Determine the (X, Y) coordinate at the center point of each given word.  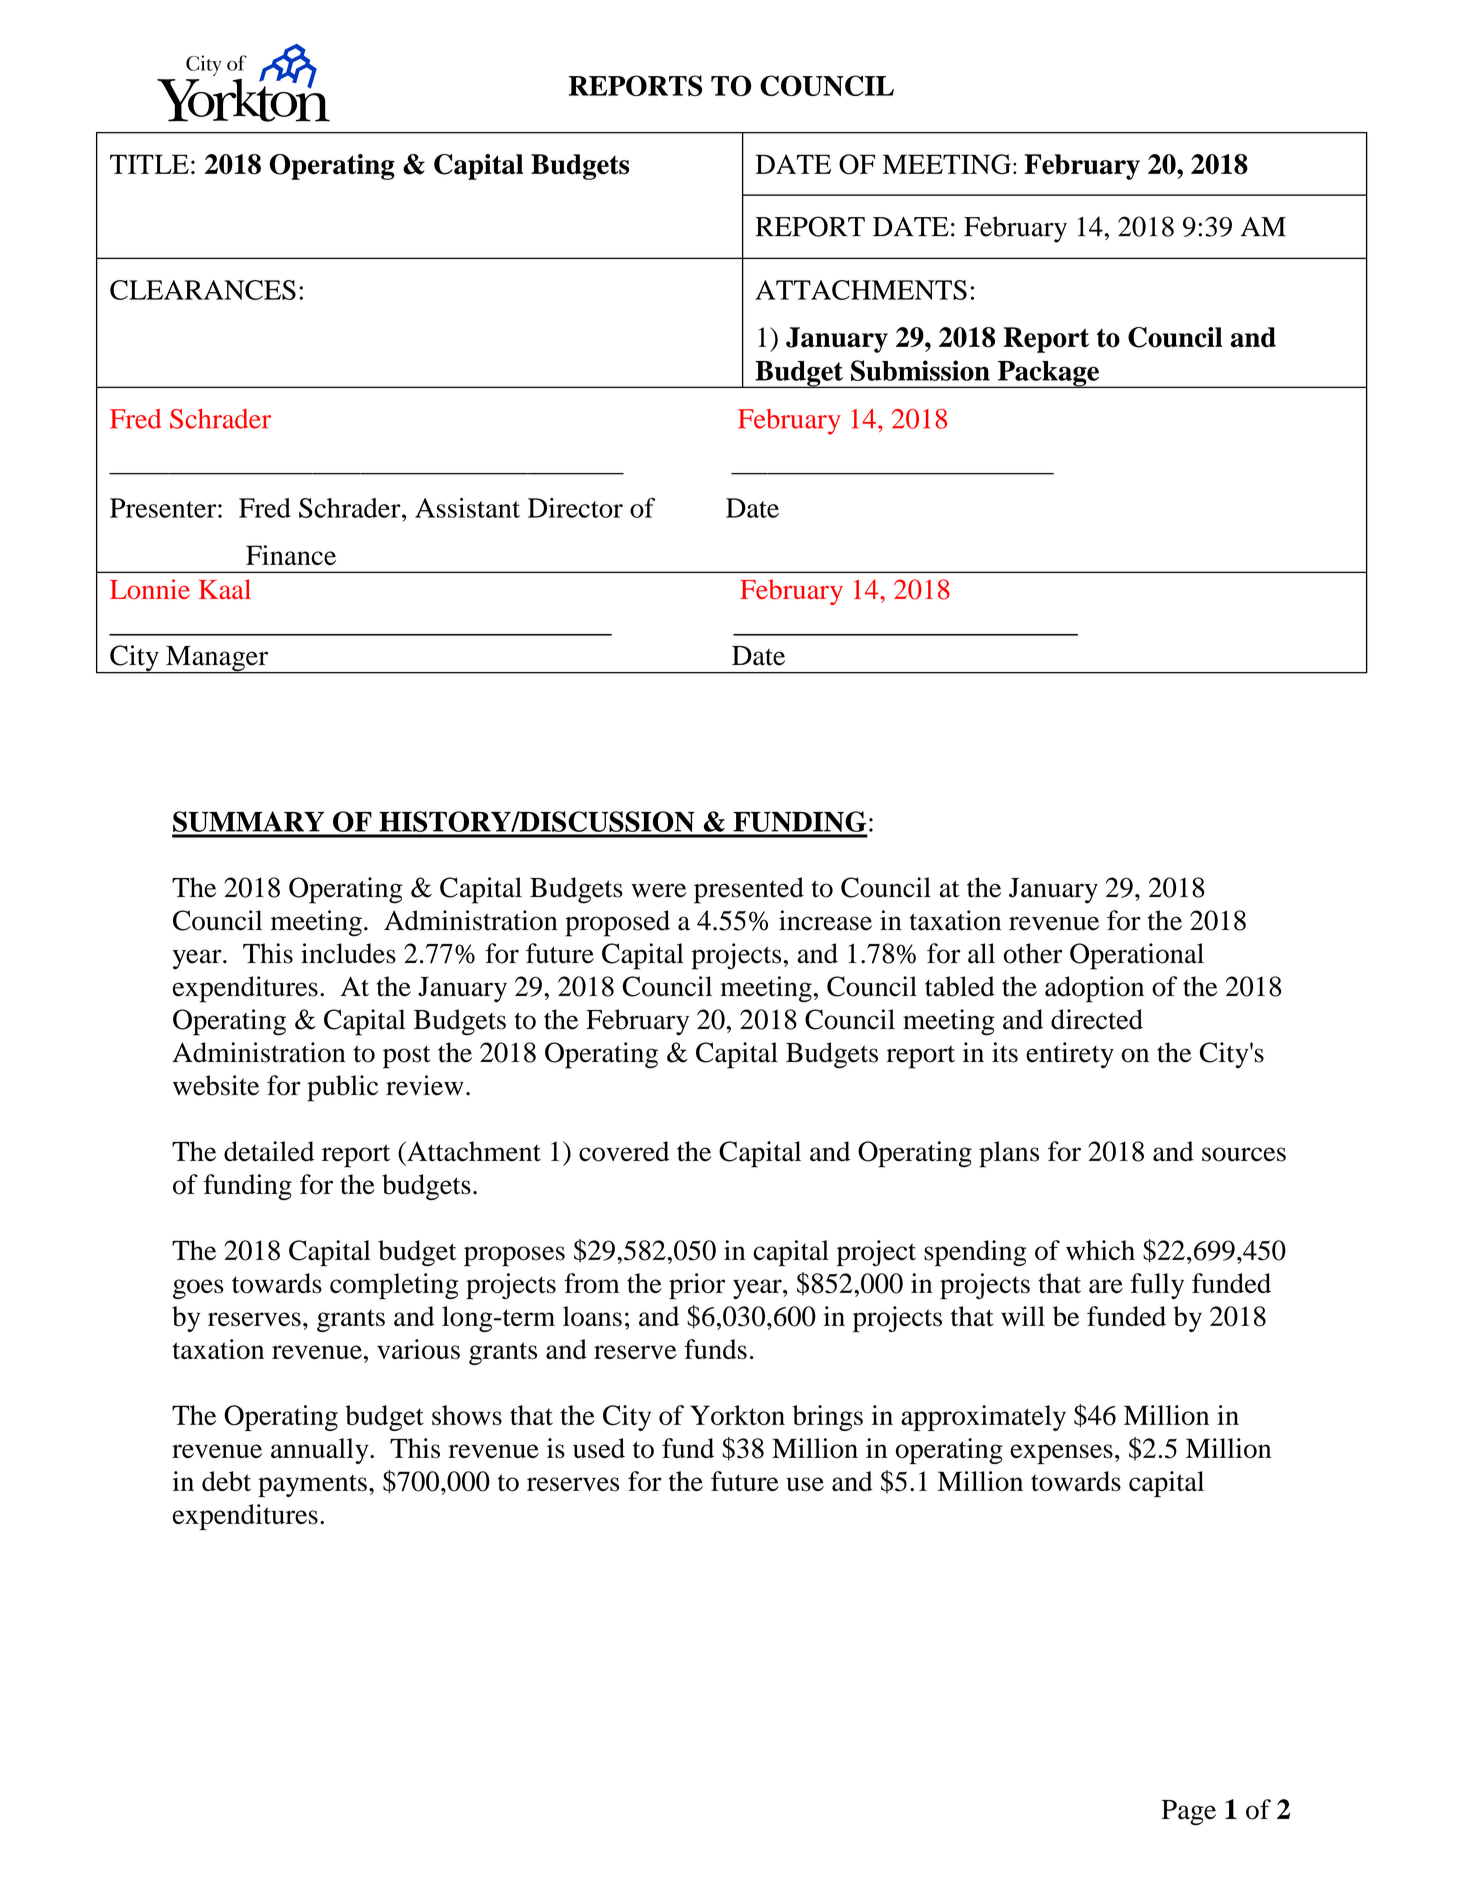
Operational (1137, 956)
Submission (920, 370)
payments (312, 1485)
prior (697, 1286)
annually (321, 1451)
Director (575, 508)
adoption (1094, 989)
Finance (291, 555)
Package (1048, 374)
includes (348, 953)
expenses (1061, 1454)
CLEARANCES (203, 290)
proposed (617, 923)
